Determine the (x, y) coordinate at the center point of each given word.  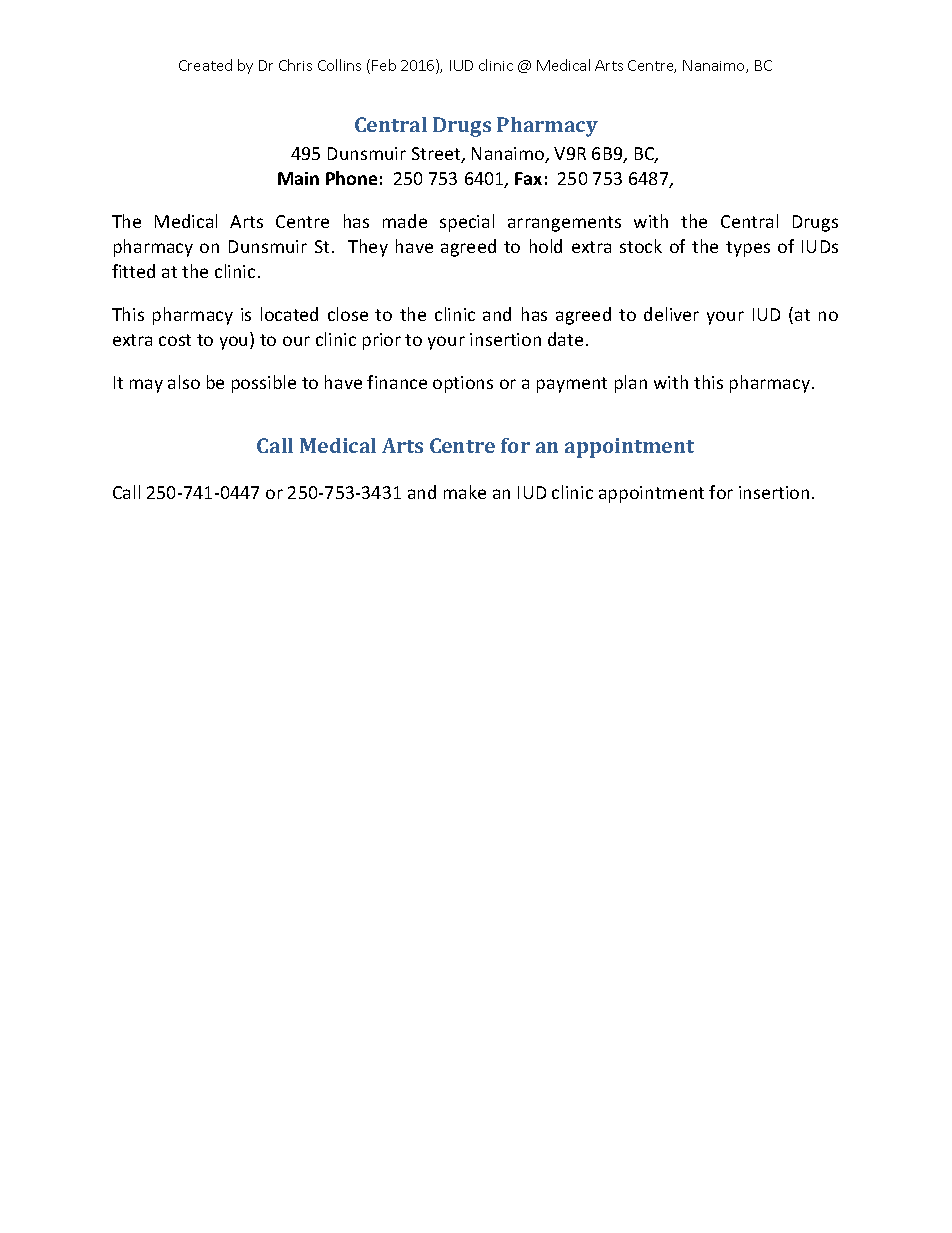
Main (298, 178)
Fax (528, 178)
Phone (351, 178)
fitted (133, 271)
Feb (384, 65)
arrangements (564, 224)
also (184, 382)
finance (397, 382)
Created (205, 65)
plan (631, 384)
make (465, 492)
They (368, 248)
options (463, 384)
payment (572, 385)
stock (641, 246)
